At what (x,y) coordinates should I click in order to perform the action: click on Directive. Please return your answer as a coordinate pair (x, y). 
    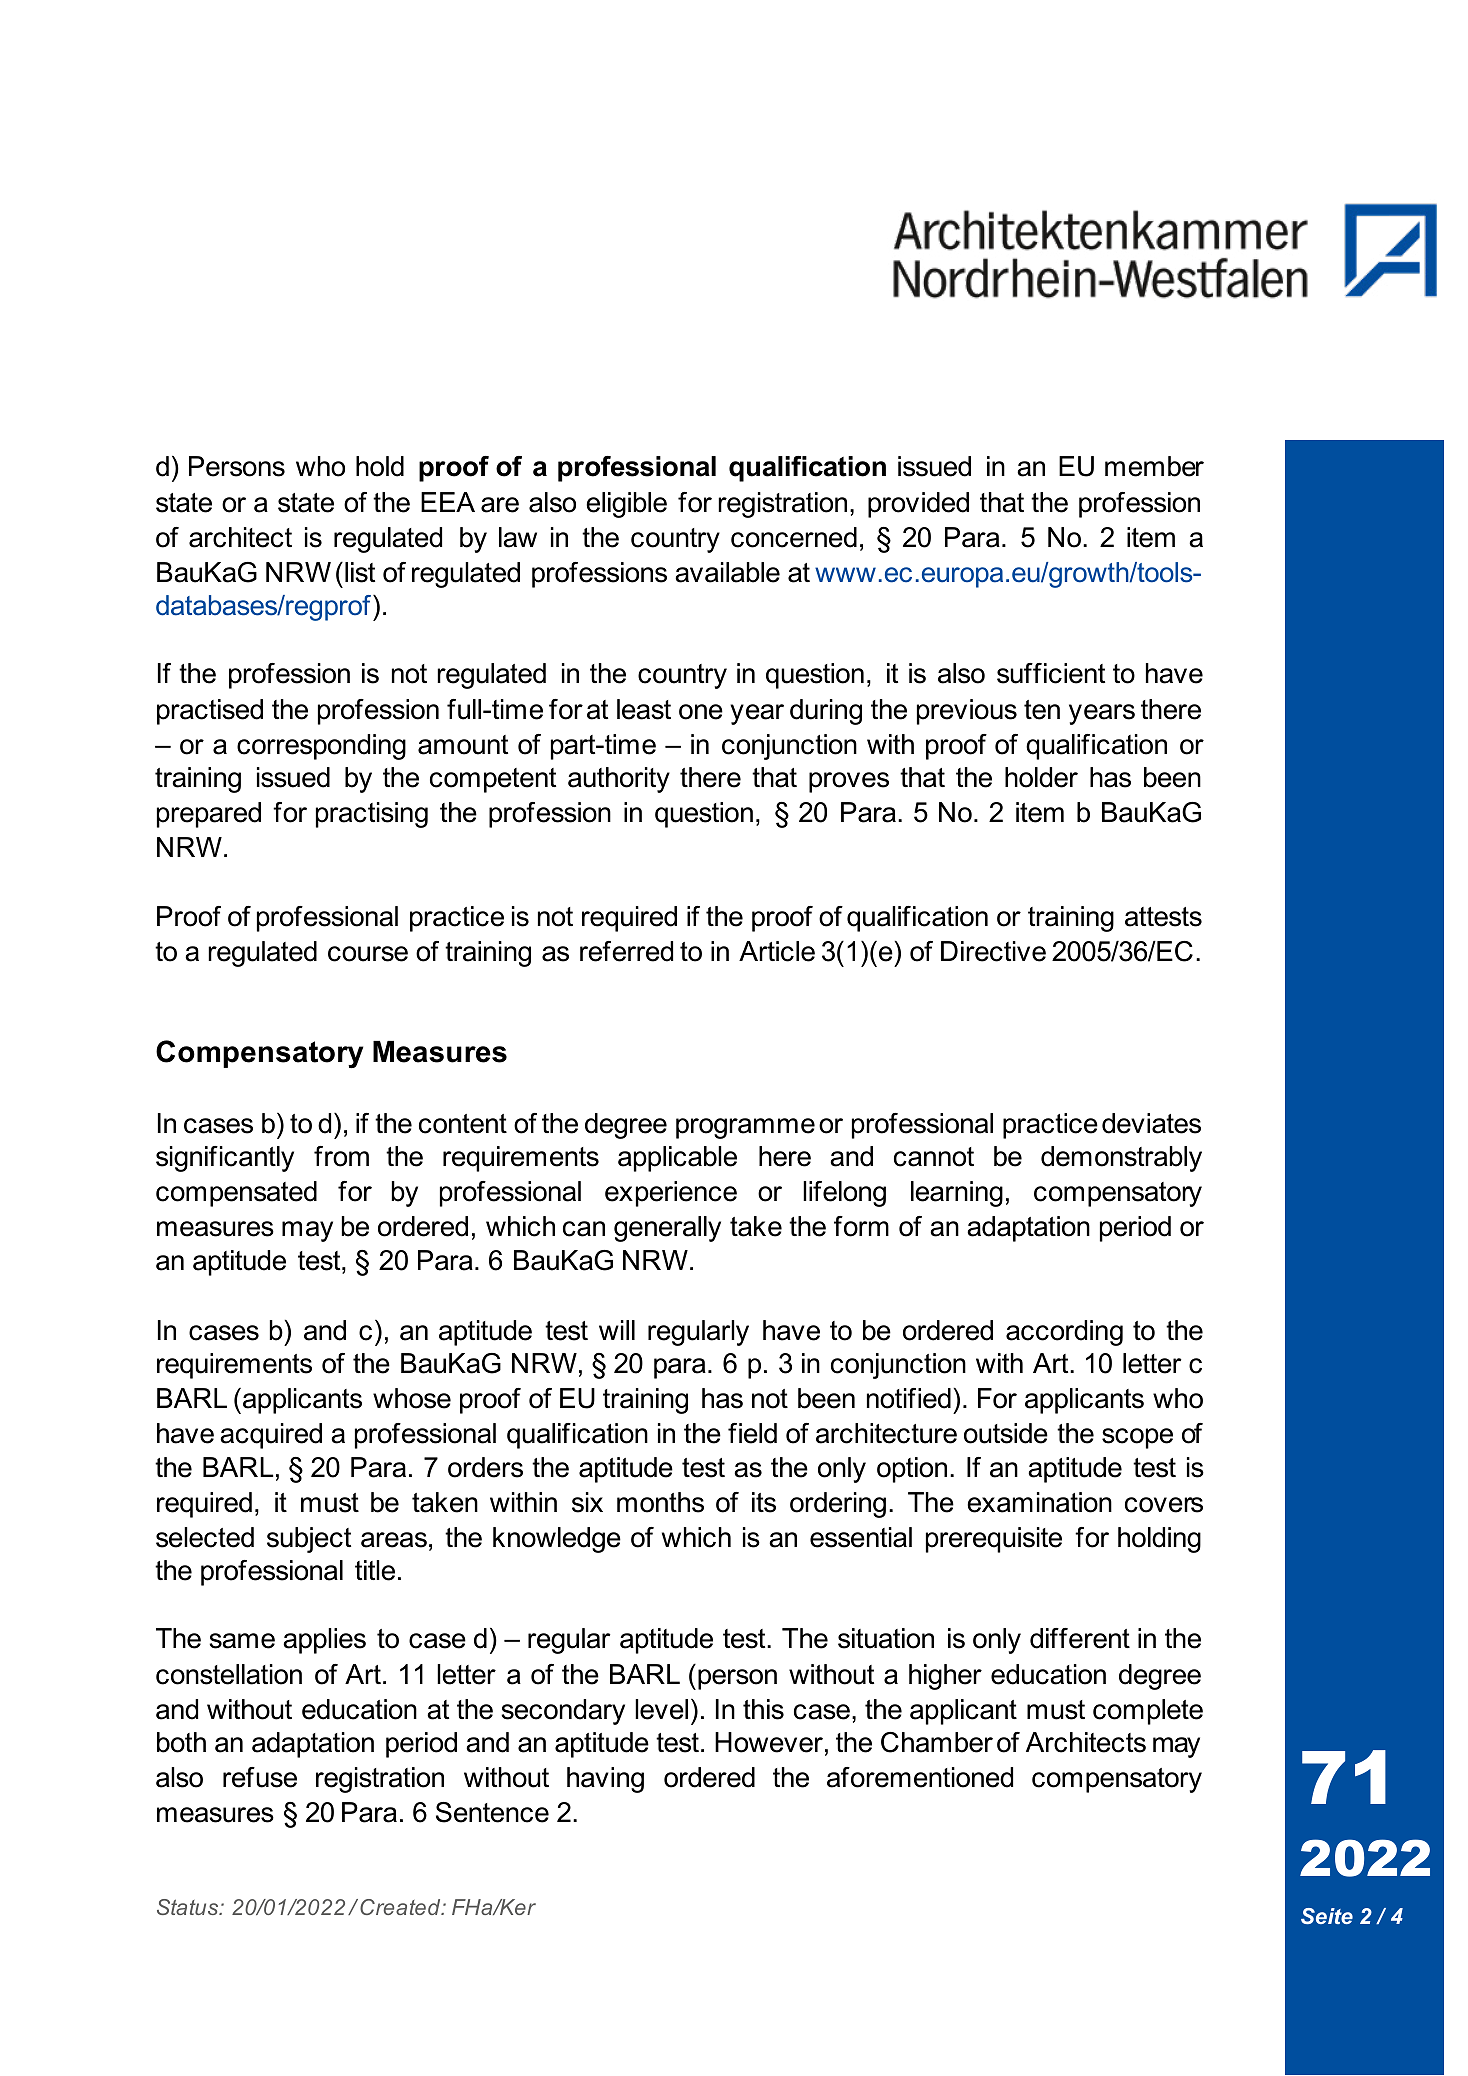
    Looking at the image, I should click on (993, 951).
